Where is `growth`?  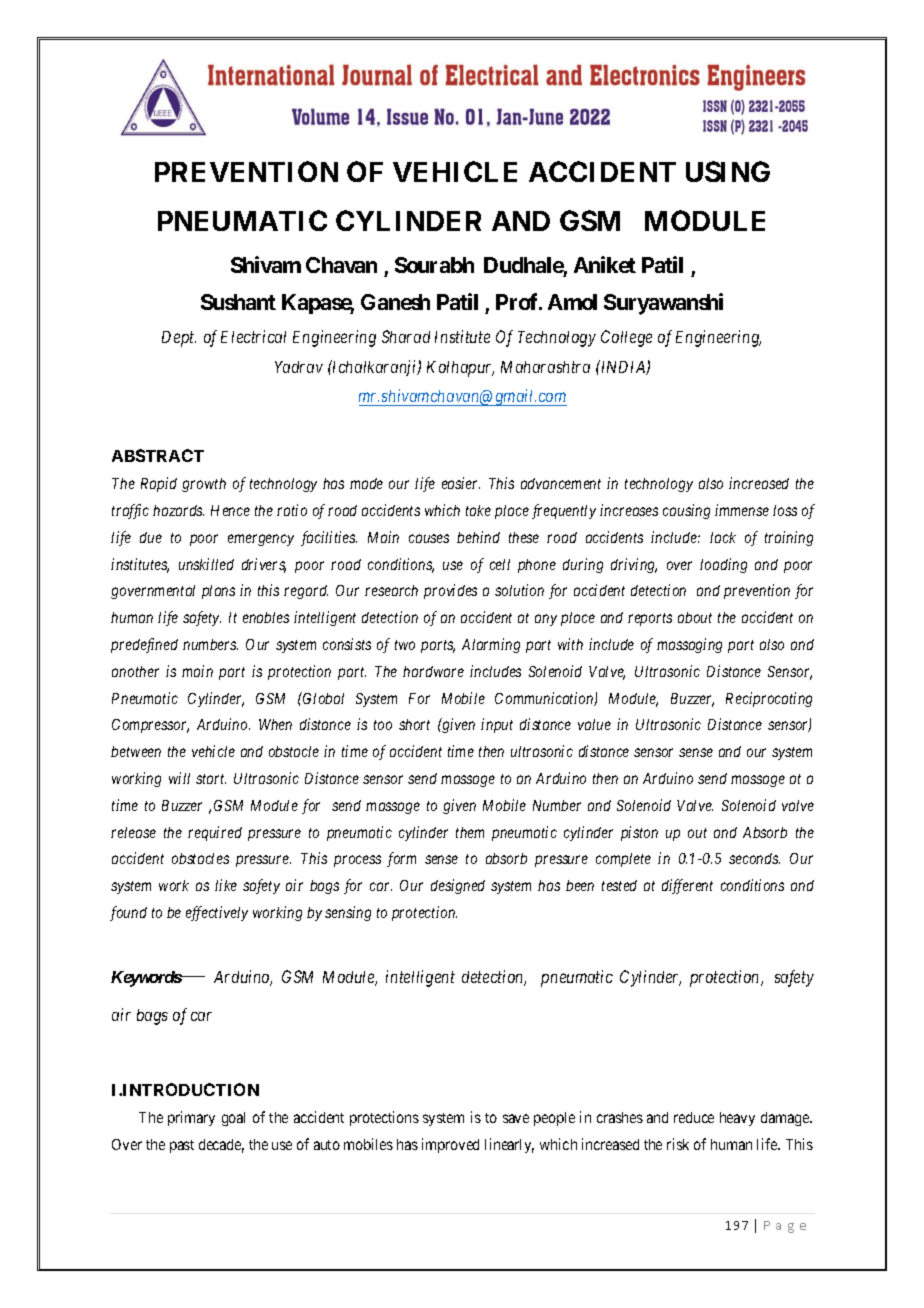
growth is located at coordinates (204, 485).
